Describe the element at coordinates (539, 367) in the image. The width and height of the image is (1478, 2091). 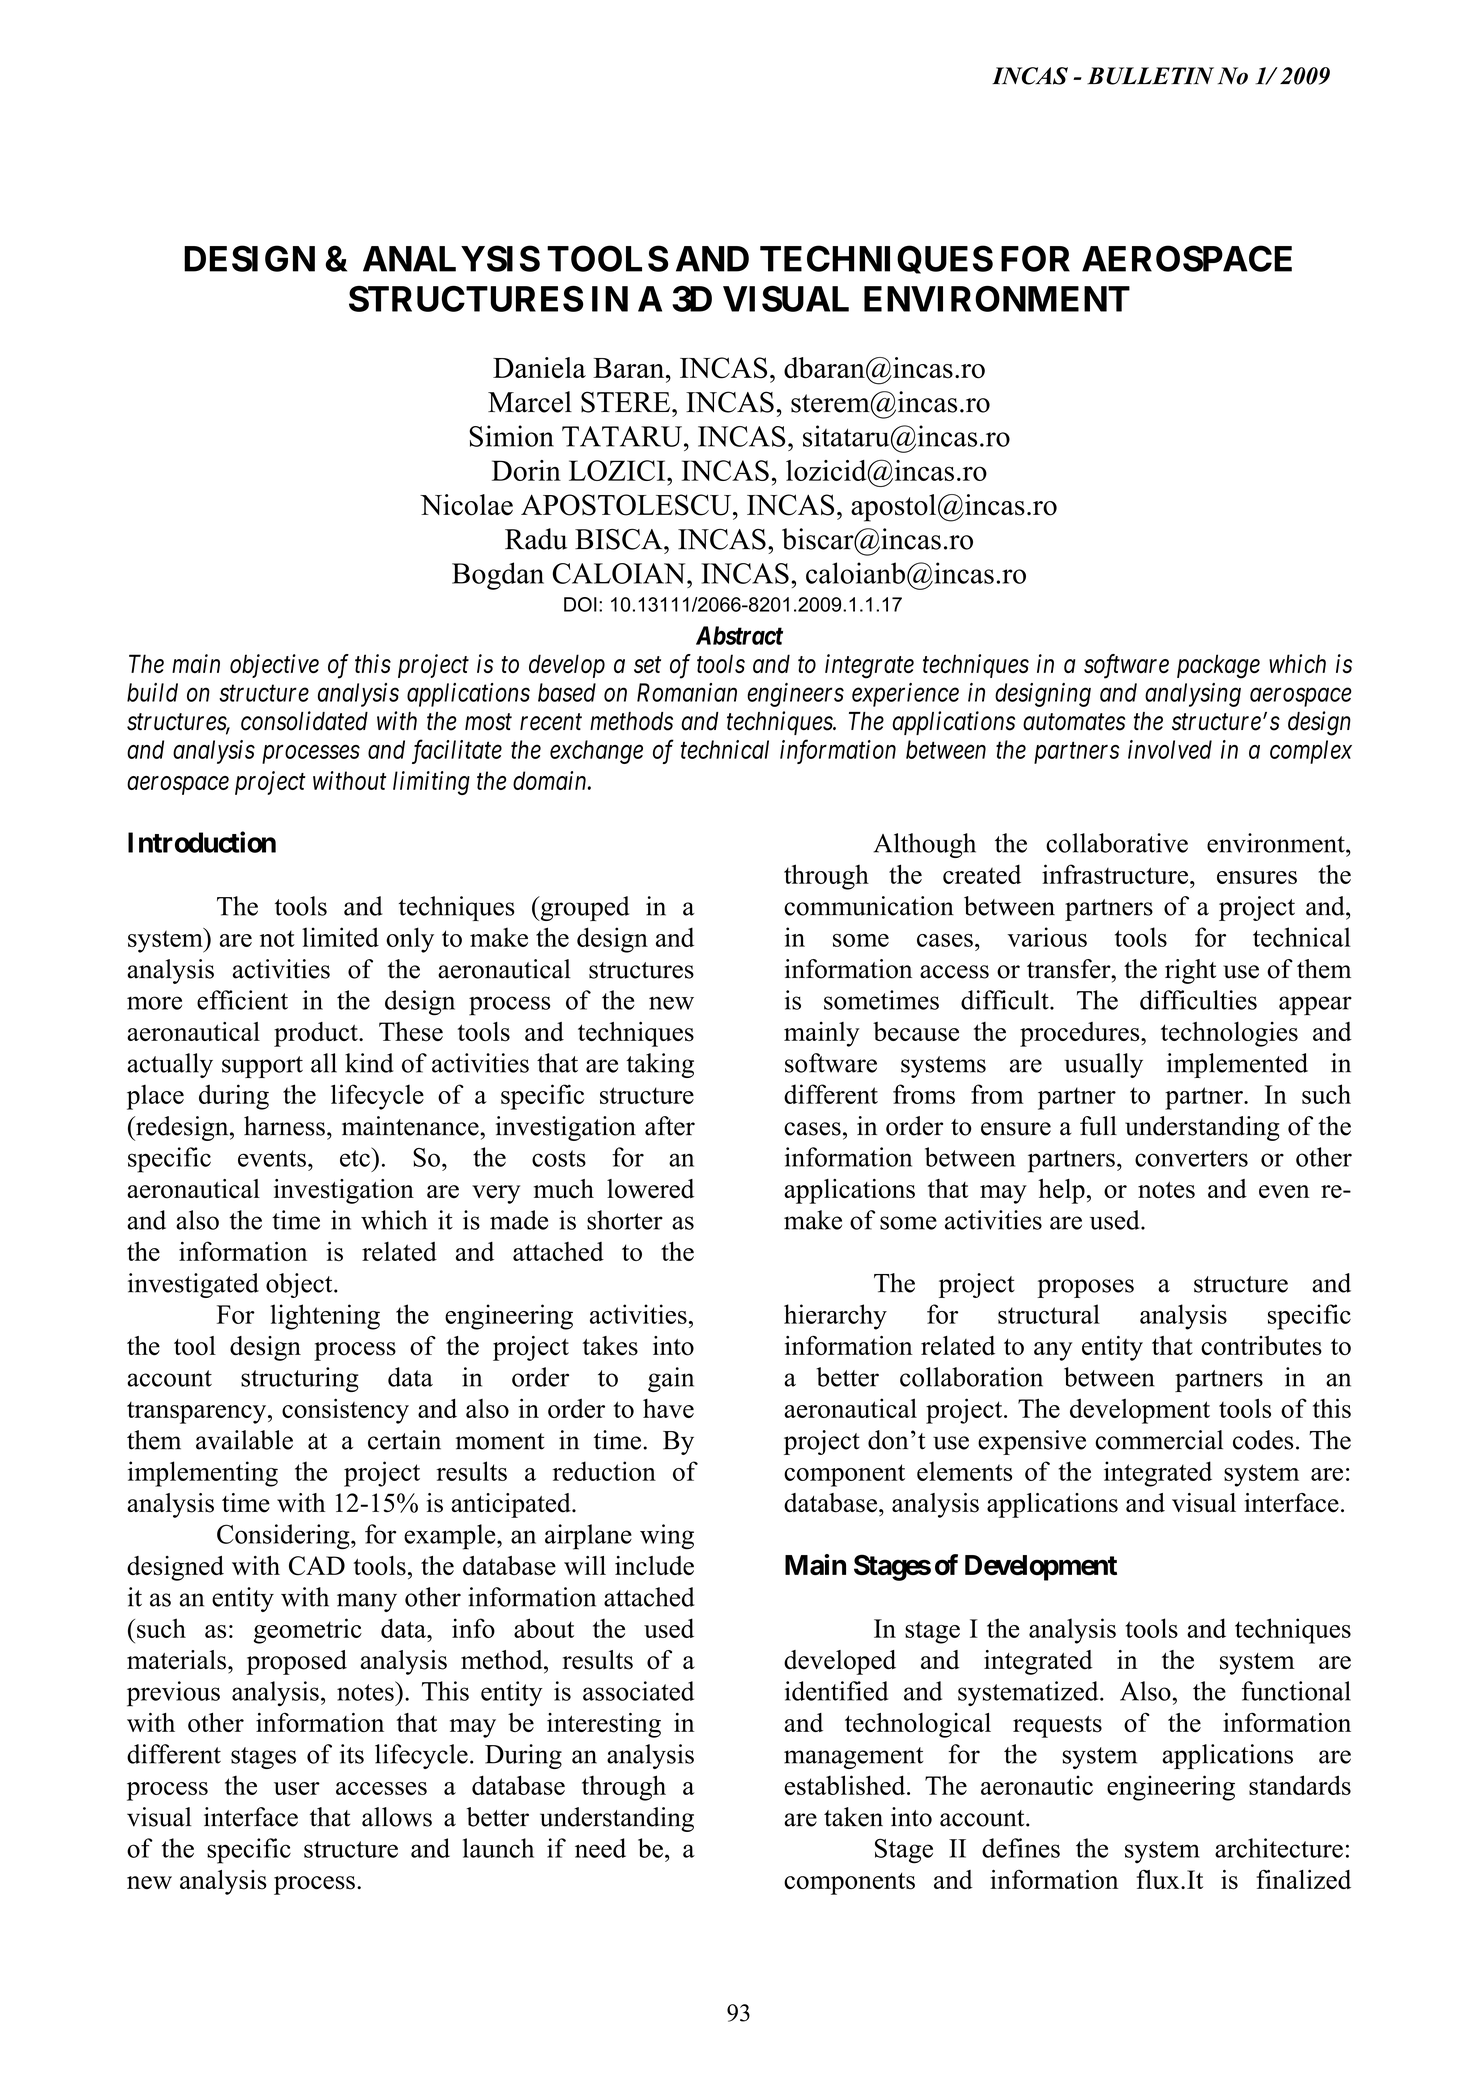
I see `Daniela` at that location.
